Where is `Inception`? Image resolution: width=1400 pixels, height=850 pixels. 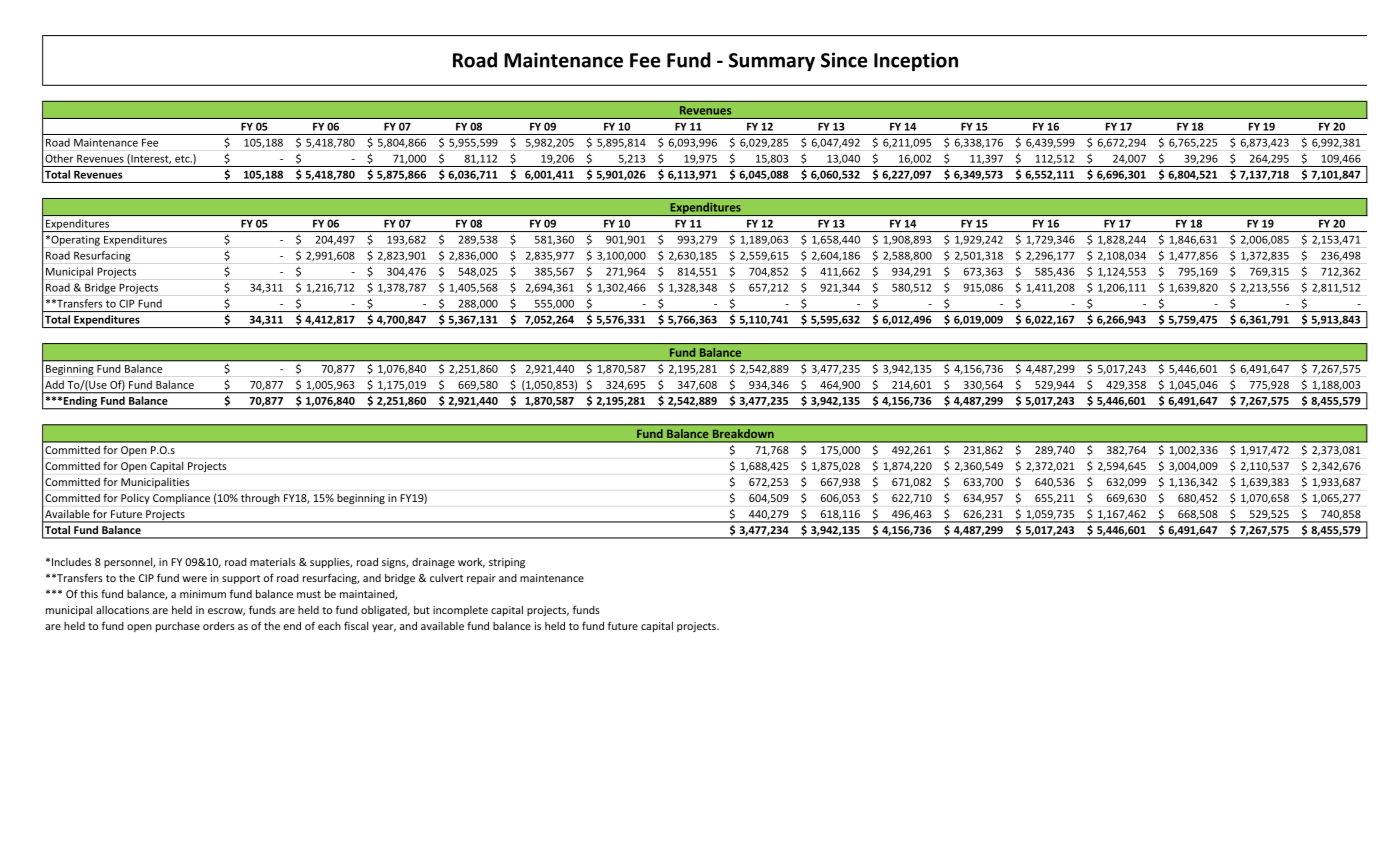 Inception is located at coordinates (916, 61).
